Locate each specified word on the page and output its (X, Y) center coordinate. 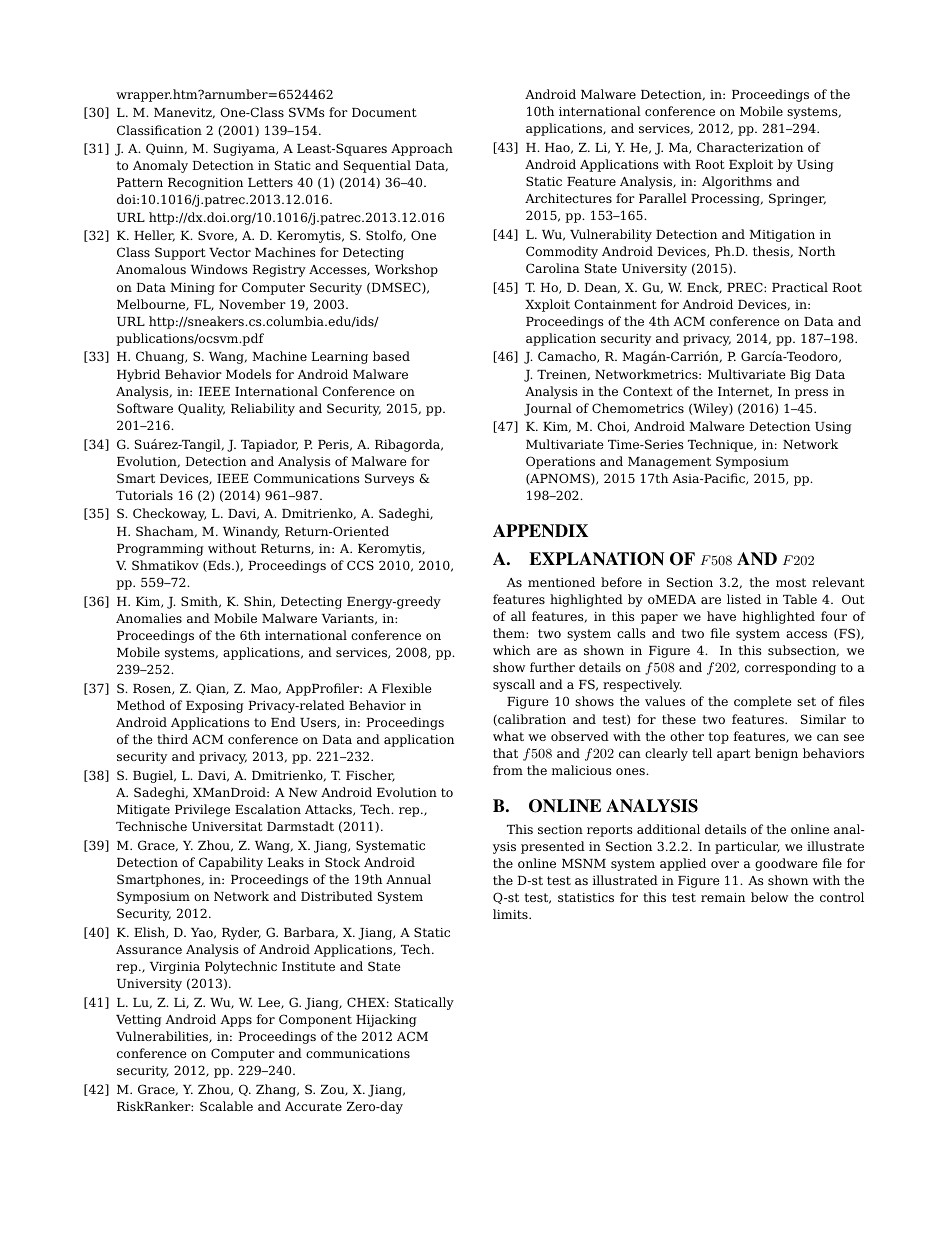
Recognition (205, 184)
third (172, 739)
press (811, 394)
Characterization (750, 147)
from (508, 770)
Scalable (226, 1106)
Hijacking (386, 1020)
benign (776, 754)
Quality (201, 409)
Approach (422, 149)
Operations (560, 462)
